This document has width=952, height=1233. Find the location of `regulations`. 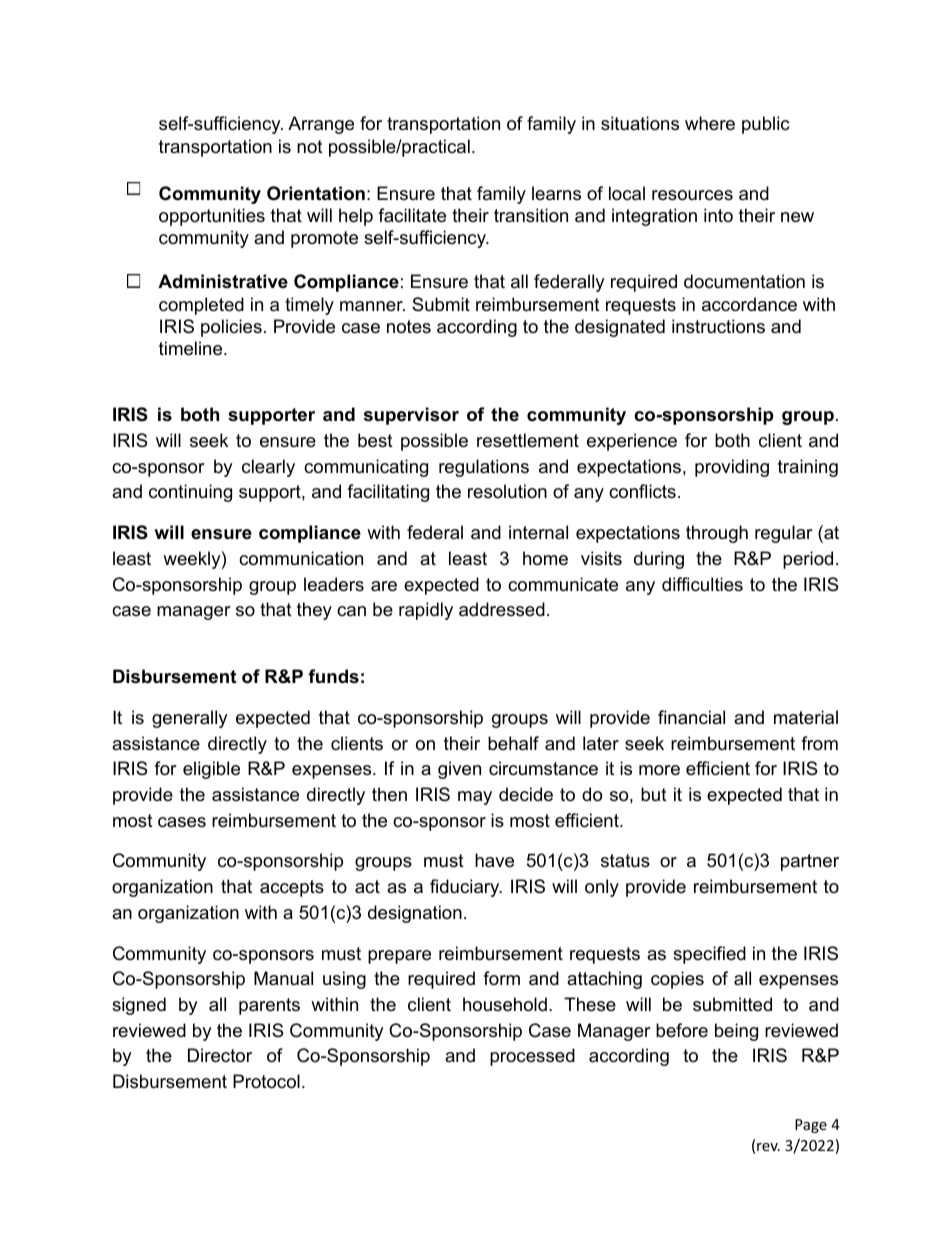

regulations is located at coordinates (484, 468).
